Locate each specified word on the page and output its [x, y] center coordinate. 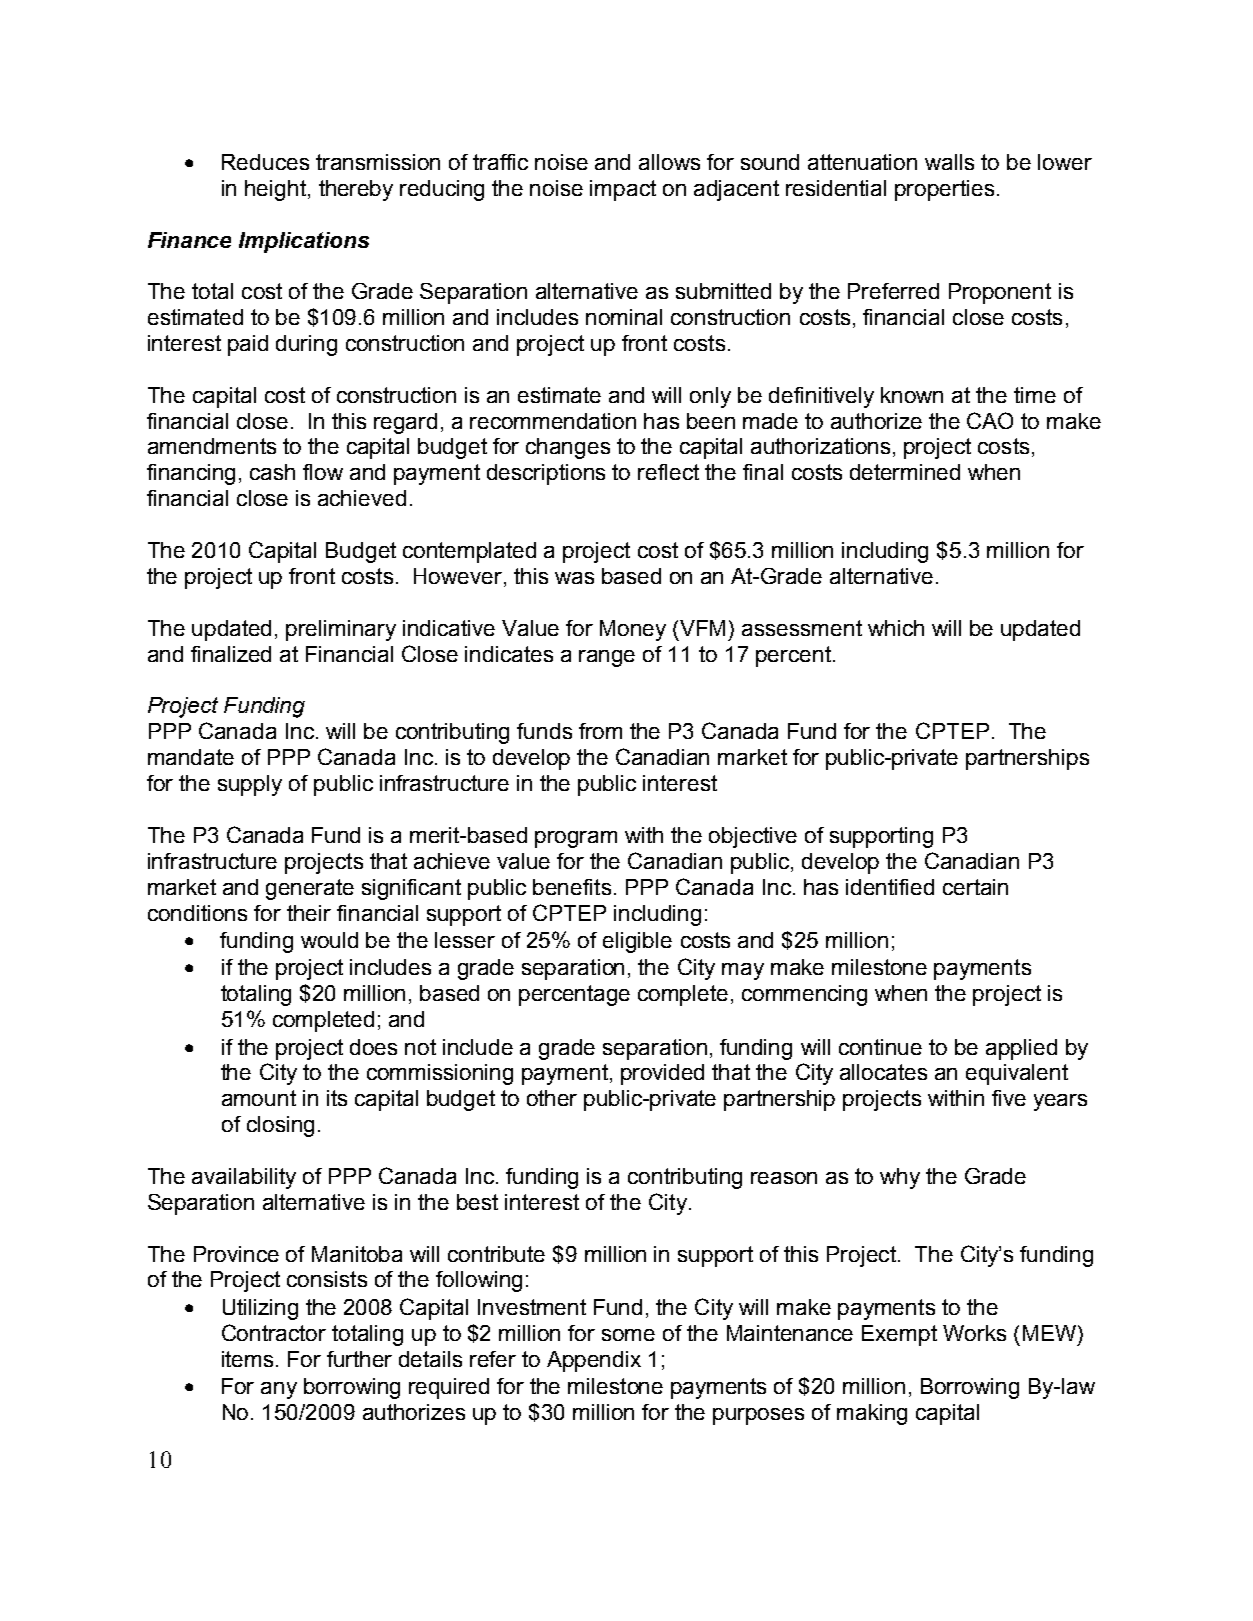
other [552, 1098]
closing [280, 1126]
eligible [637, 942]
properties [944, 190]
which [896, 628]
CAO [990, 420]
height [277, 190]
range [607, 658]
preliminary [341, 630]
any [279, 1390]
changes [568, 448]
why [900, 1178]
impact [623, 190]
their [309, 913]
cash [272, 472]
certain [975, 887]
